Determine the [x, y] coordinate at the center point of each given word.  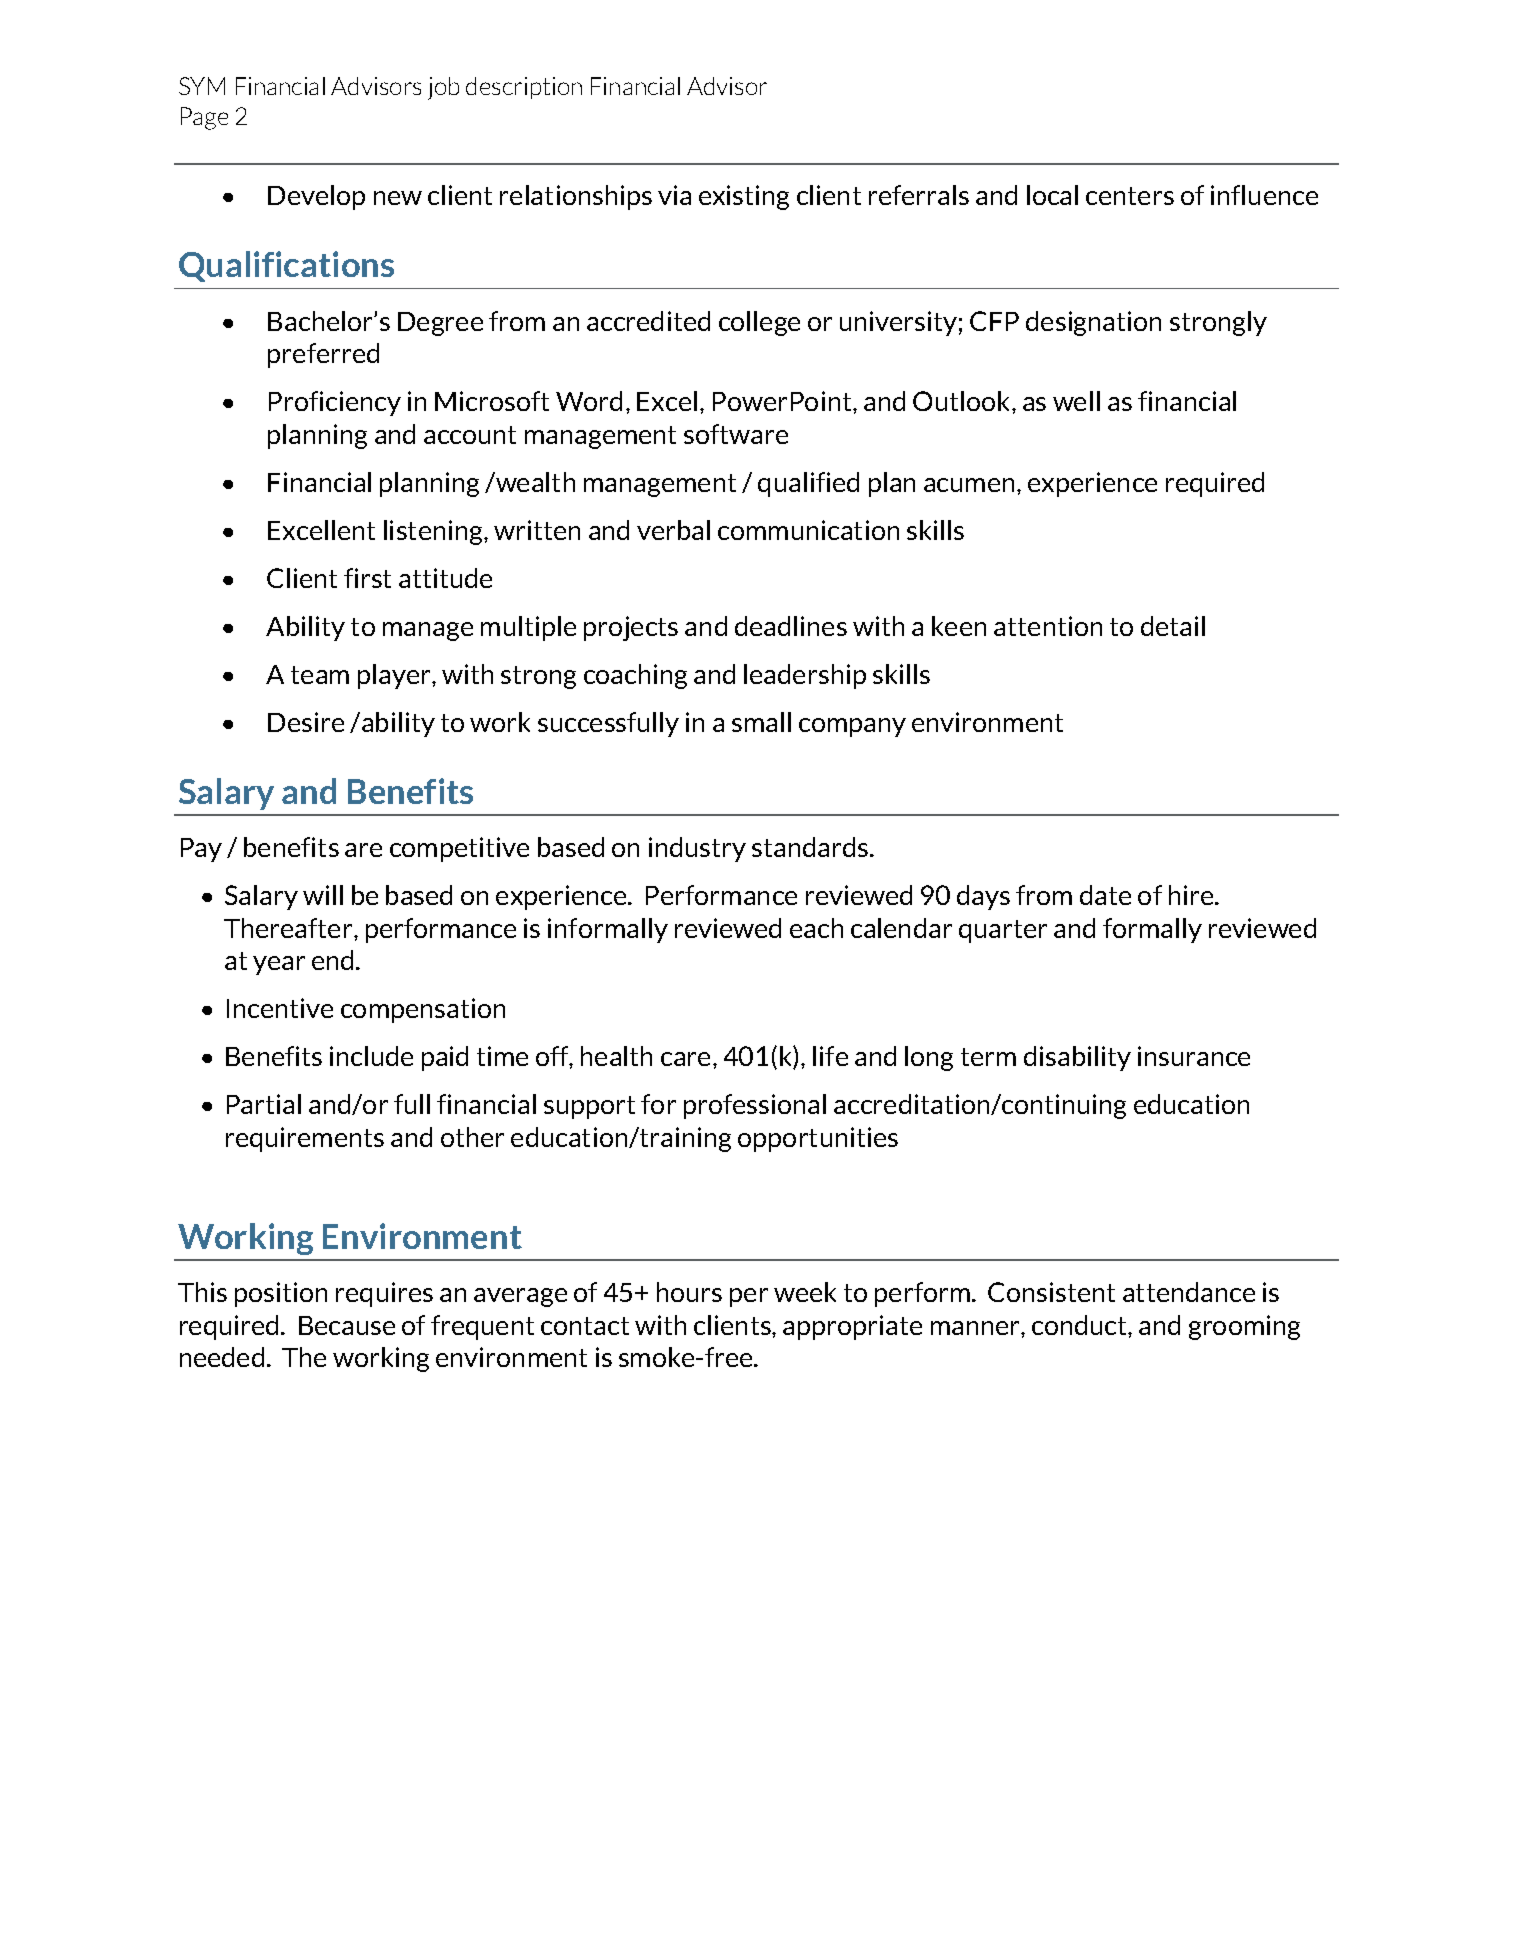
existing [744, 197]
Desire [306, 722]
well [1076, 401]
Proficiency [335, 403]
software [736, 434]
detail [1173, 626]
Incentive [280, 1008]
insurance [1194, 1056]
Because [347, 1325]
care [685, 1059]
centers [1130, 196]
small [761, 722]
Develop [316, 197]
